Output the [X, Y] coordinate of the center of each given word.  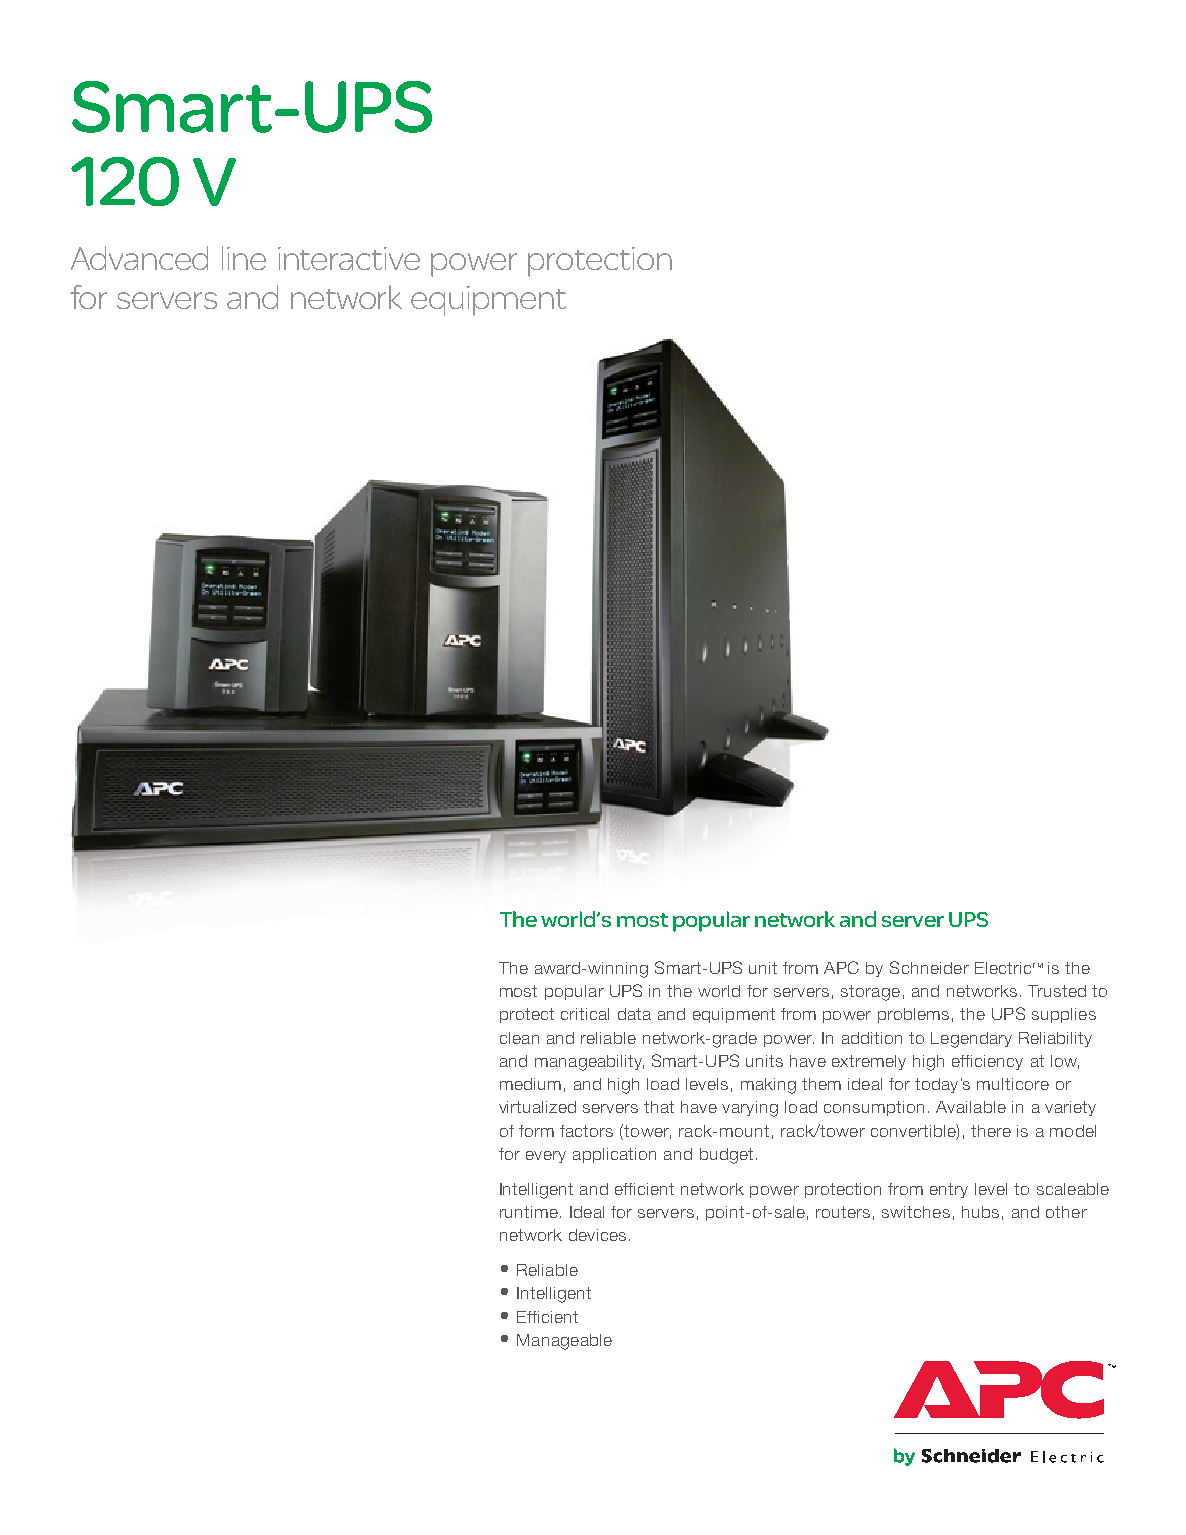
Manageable [564, 1342]
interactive [349, 258]
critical [585, 1014]
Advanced [139, 258]
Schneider [929, 967]
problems [913, 1015]
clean [519, 1038]
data [634, 1014]
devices [597, 1235]
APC [841, 967]
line [244, 258]
